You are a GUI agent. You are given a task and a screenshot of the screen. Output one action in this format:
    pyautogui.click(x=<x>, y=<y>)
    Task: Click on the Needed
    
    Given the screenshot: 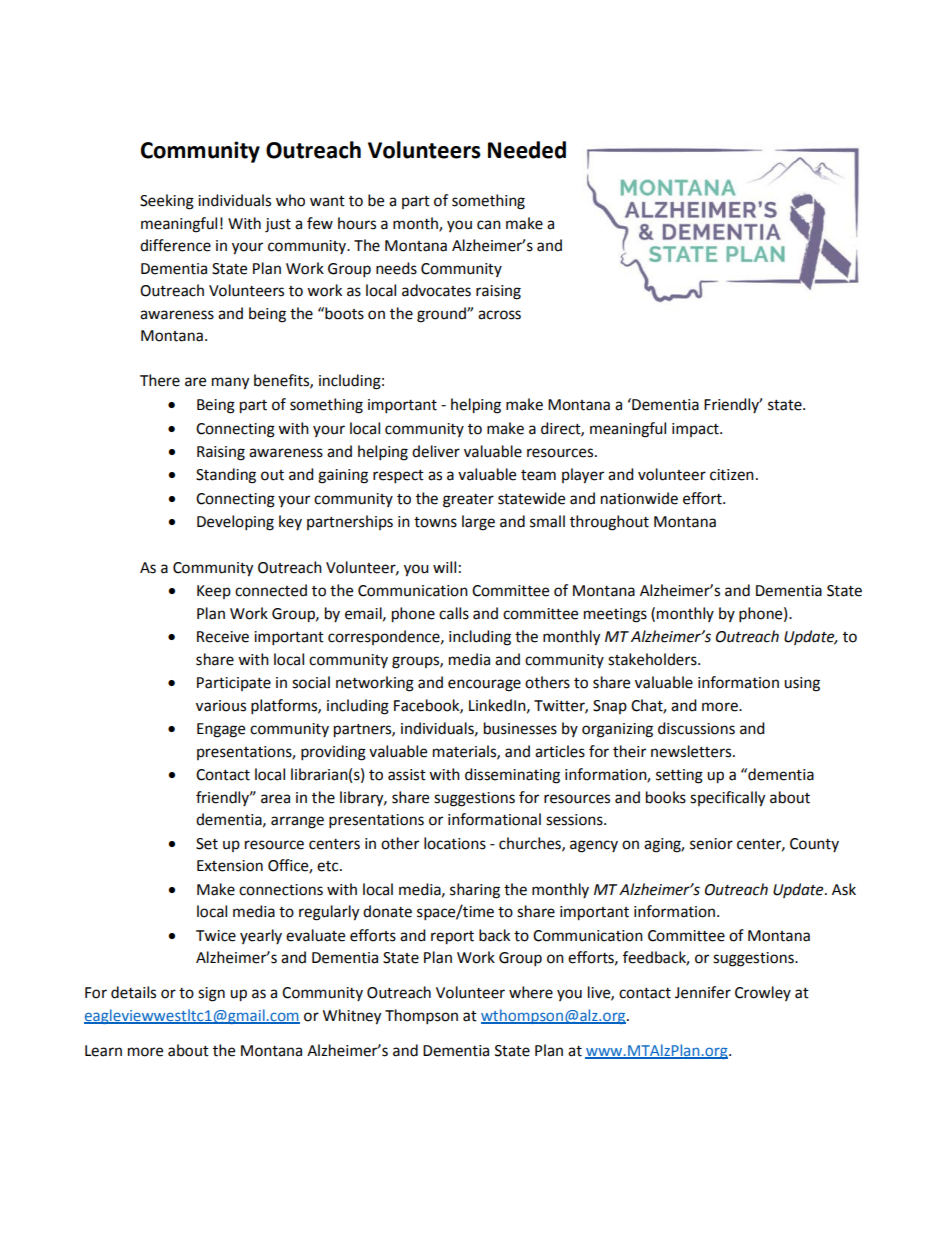 What is the action you would take?
    pyautogui.click(x=527, y=150)
